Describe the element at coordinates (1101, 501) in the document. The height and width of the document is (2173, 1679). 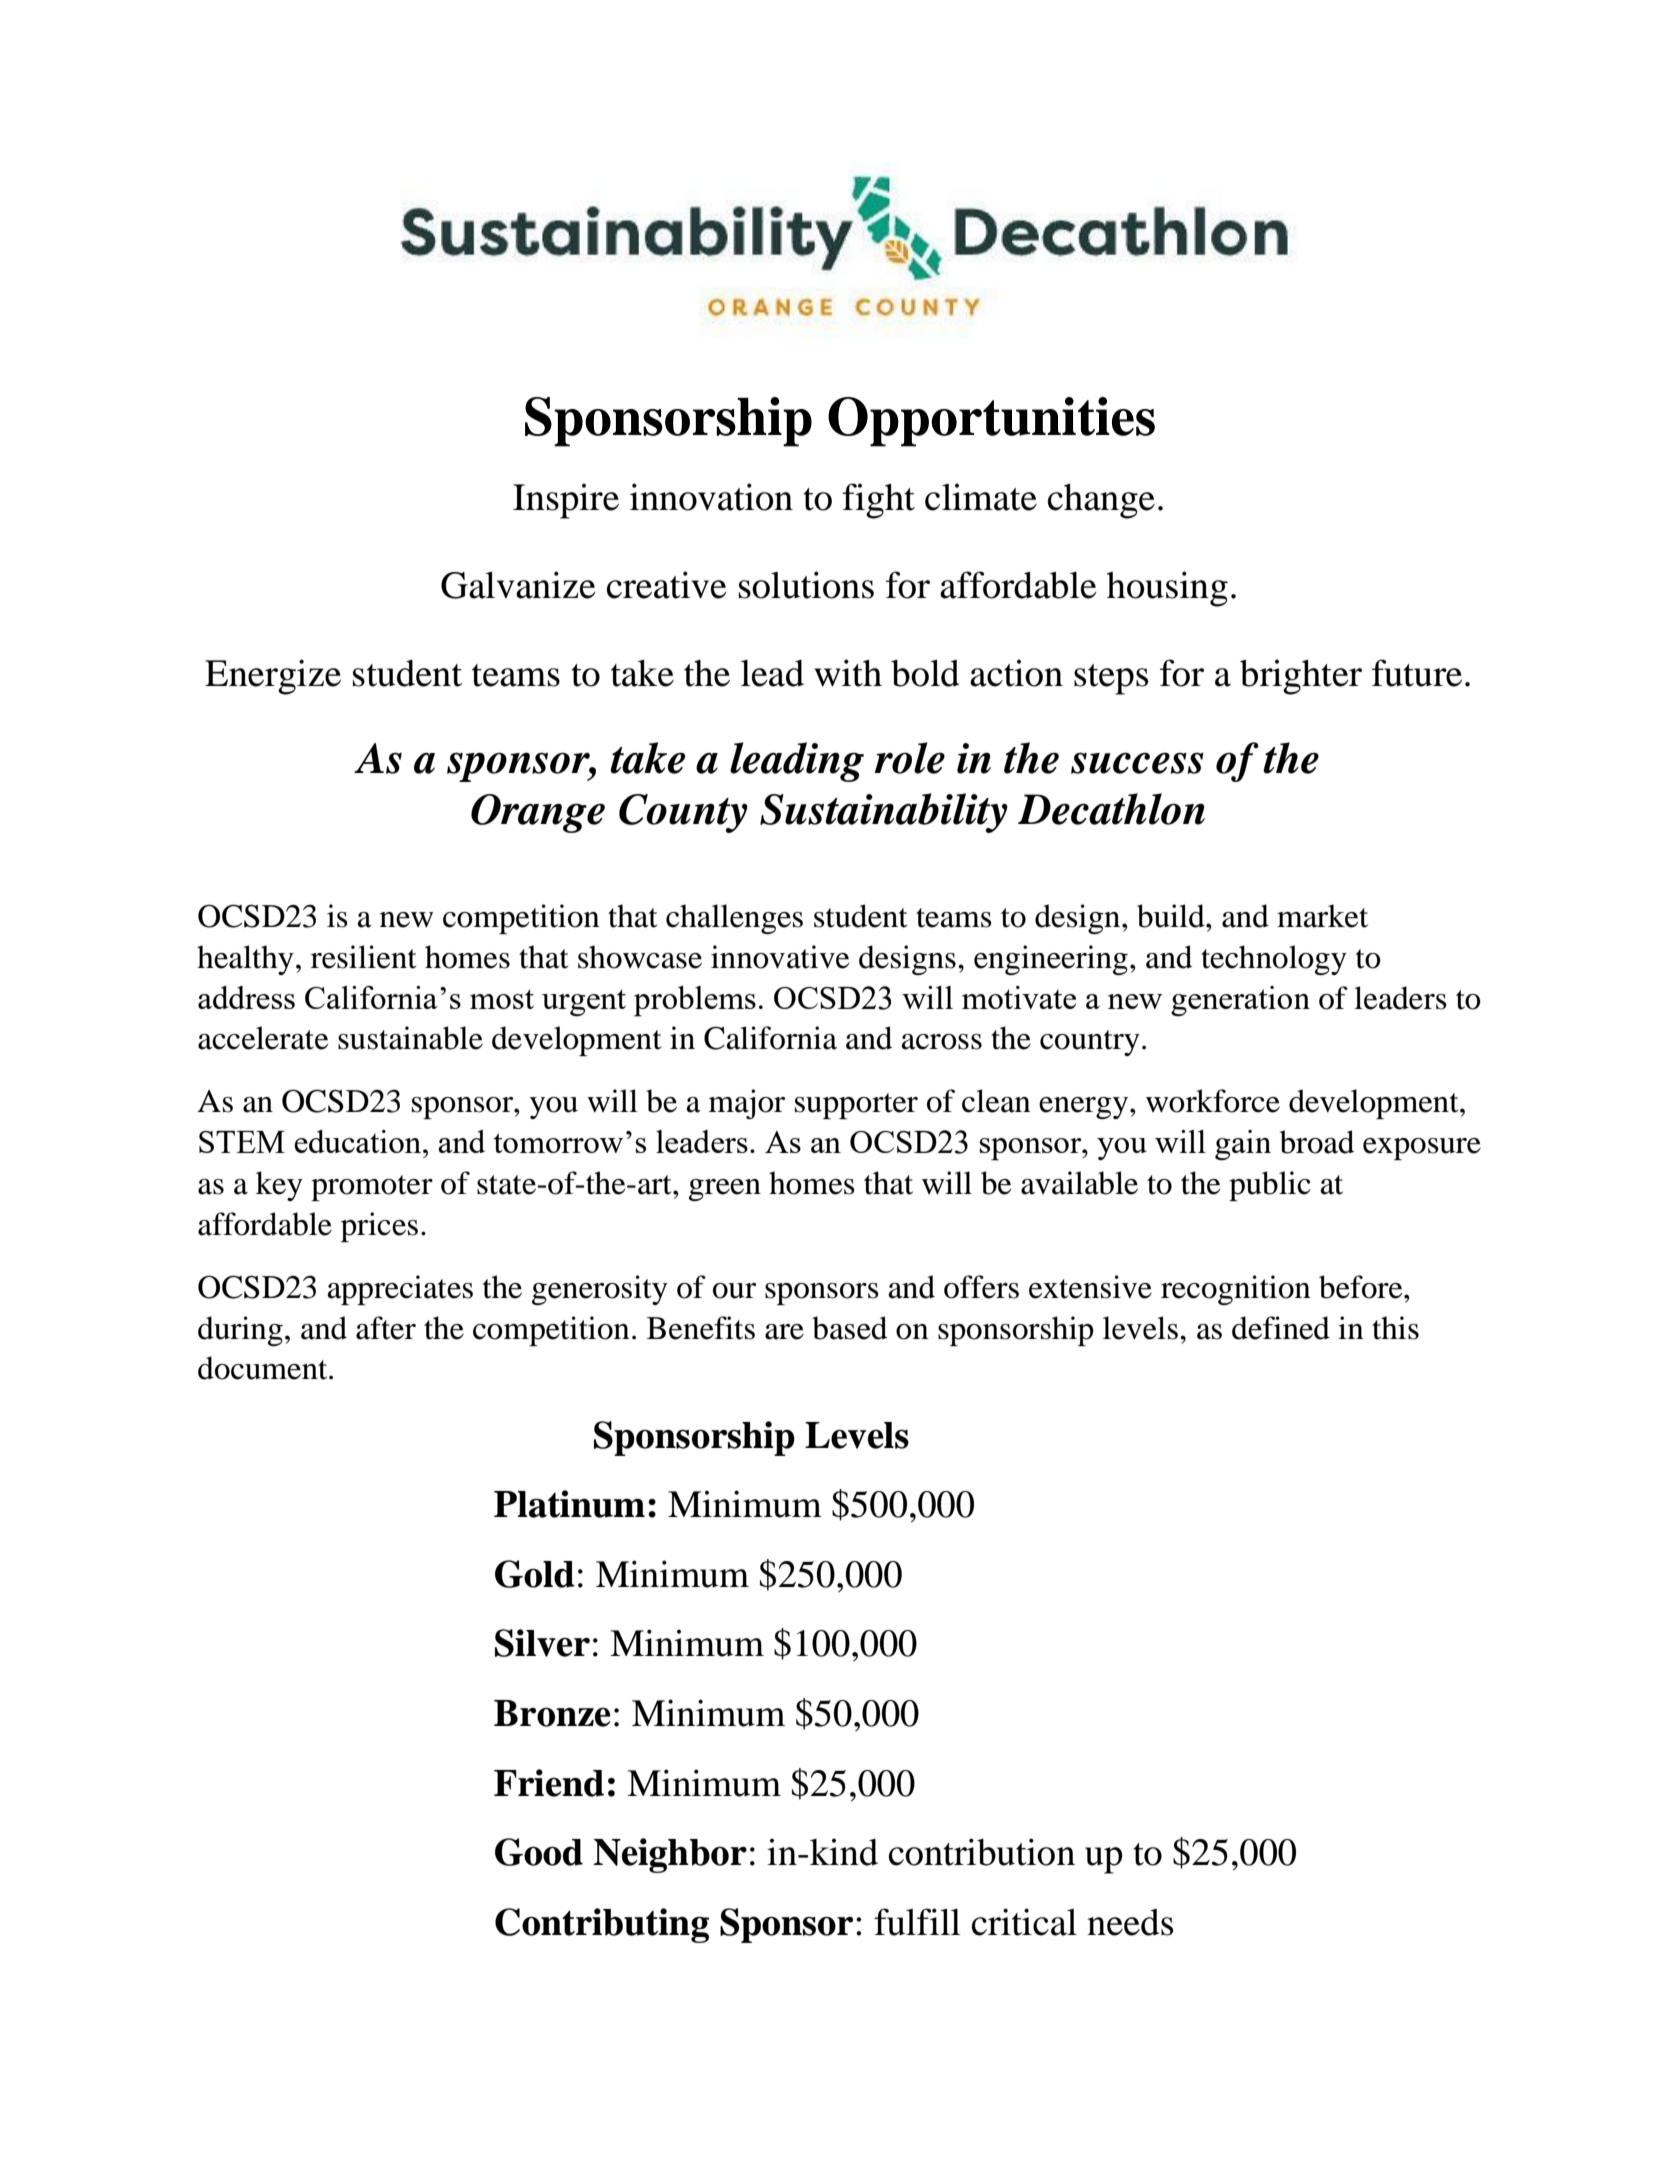
I see `change` at that location.
